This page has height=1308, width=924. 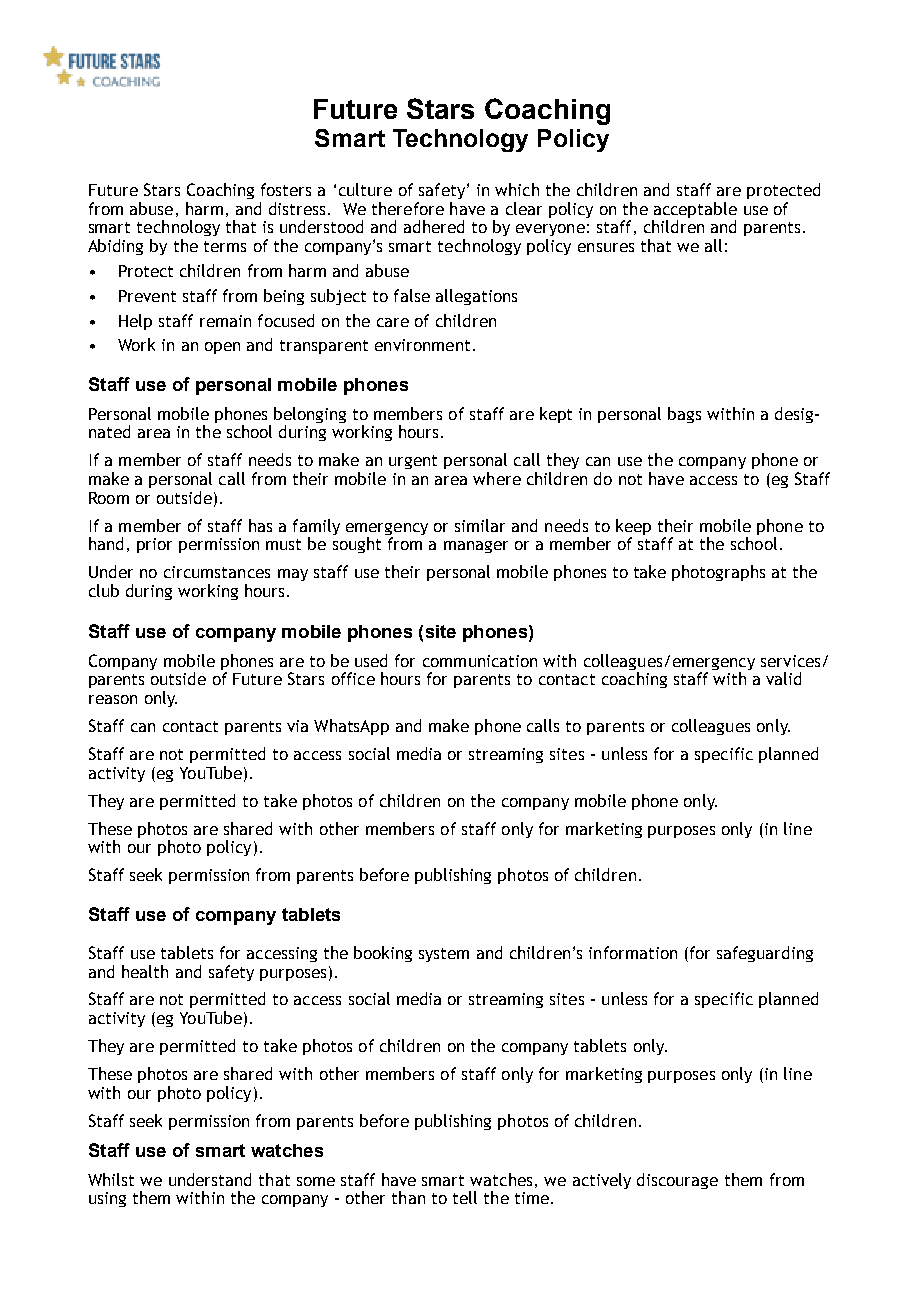 I want to click on reason, so click(x=113, y=699).
